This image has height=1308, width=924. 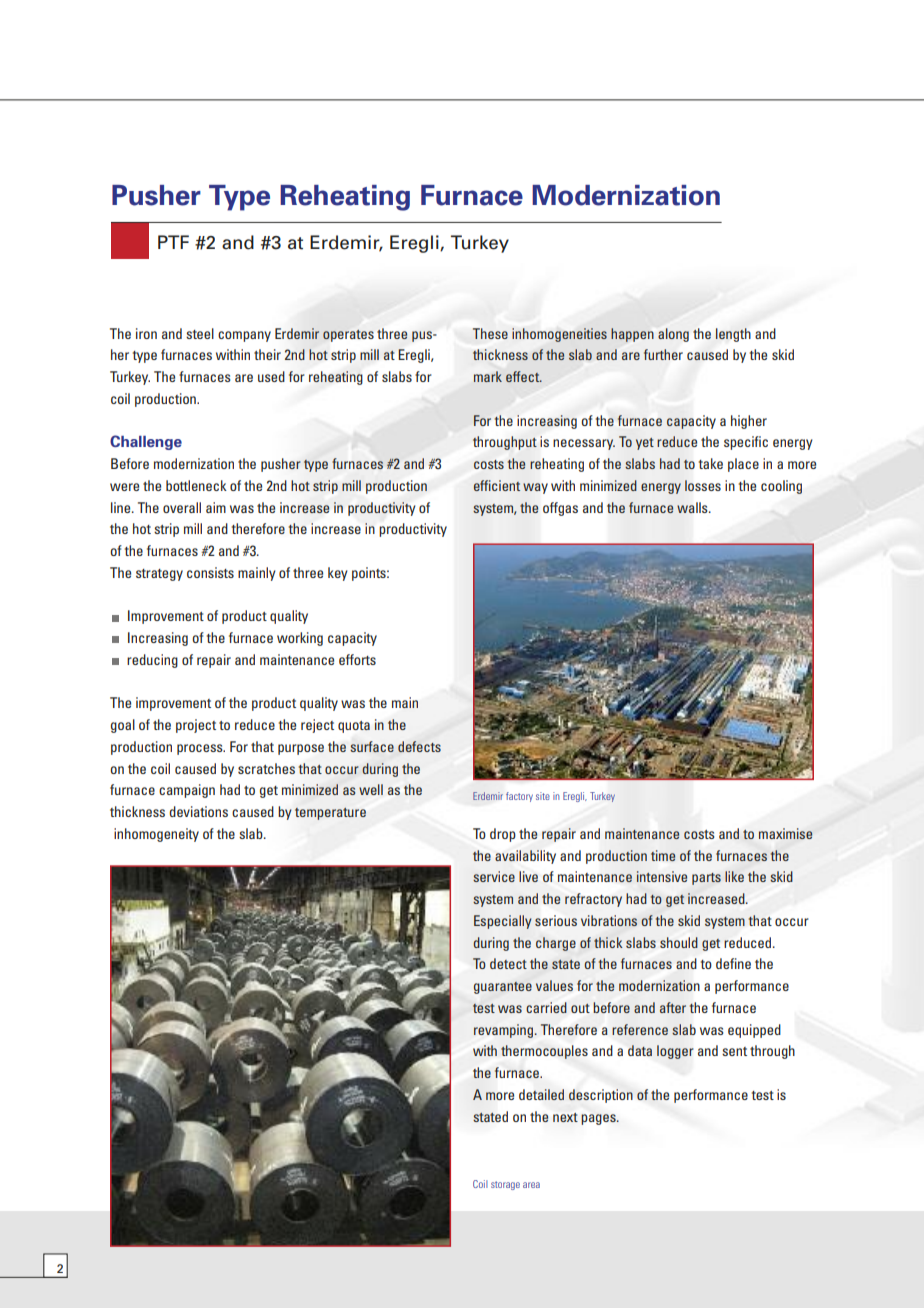 What do you see at coordinates (200, 333) in the image?
I see `steel` at bounding box center [200, 333].
